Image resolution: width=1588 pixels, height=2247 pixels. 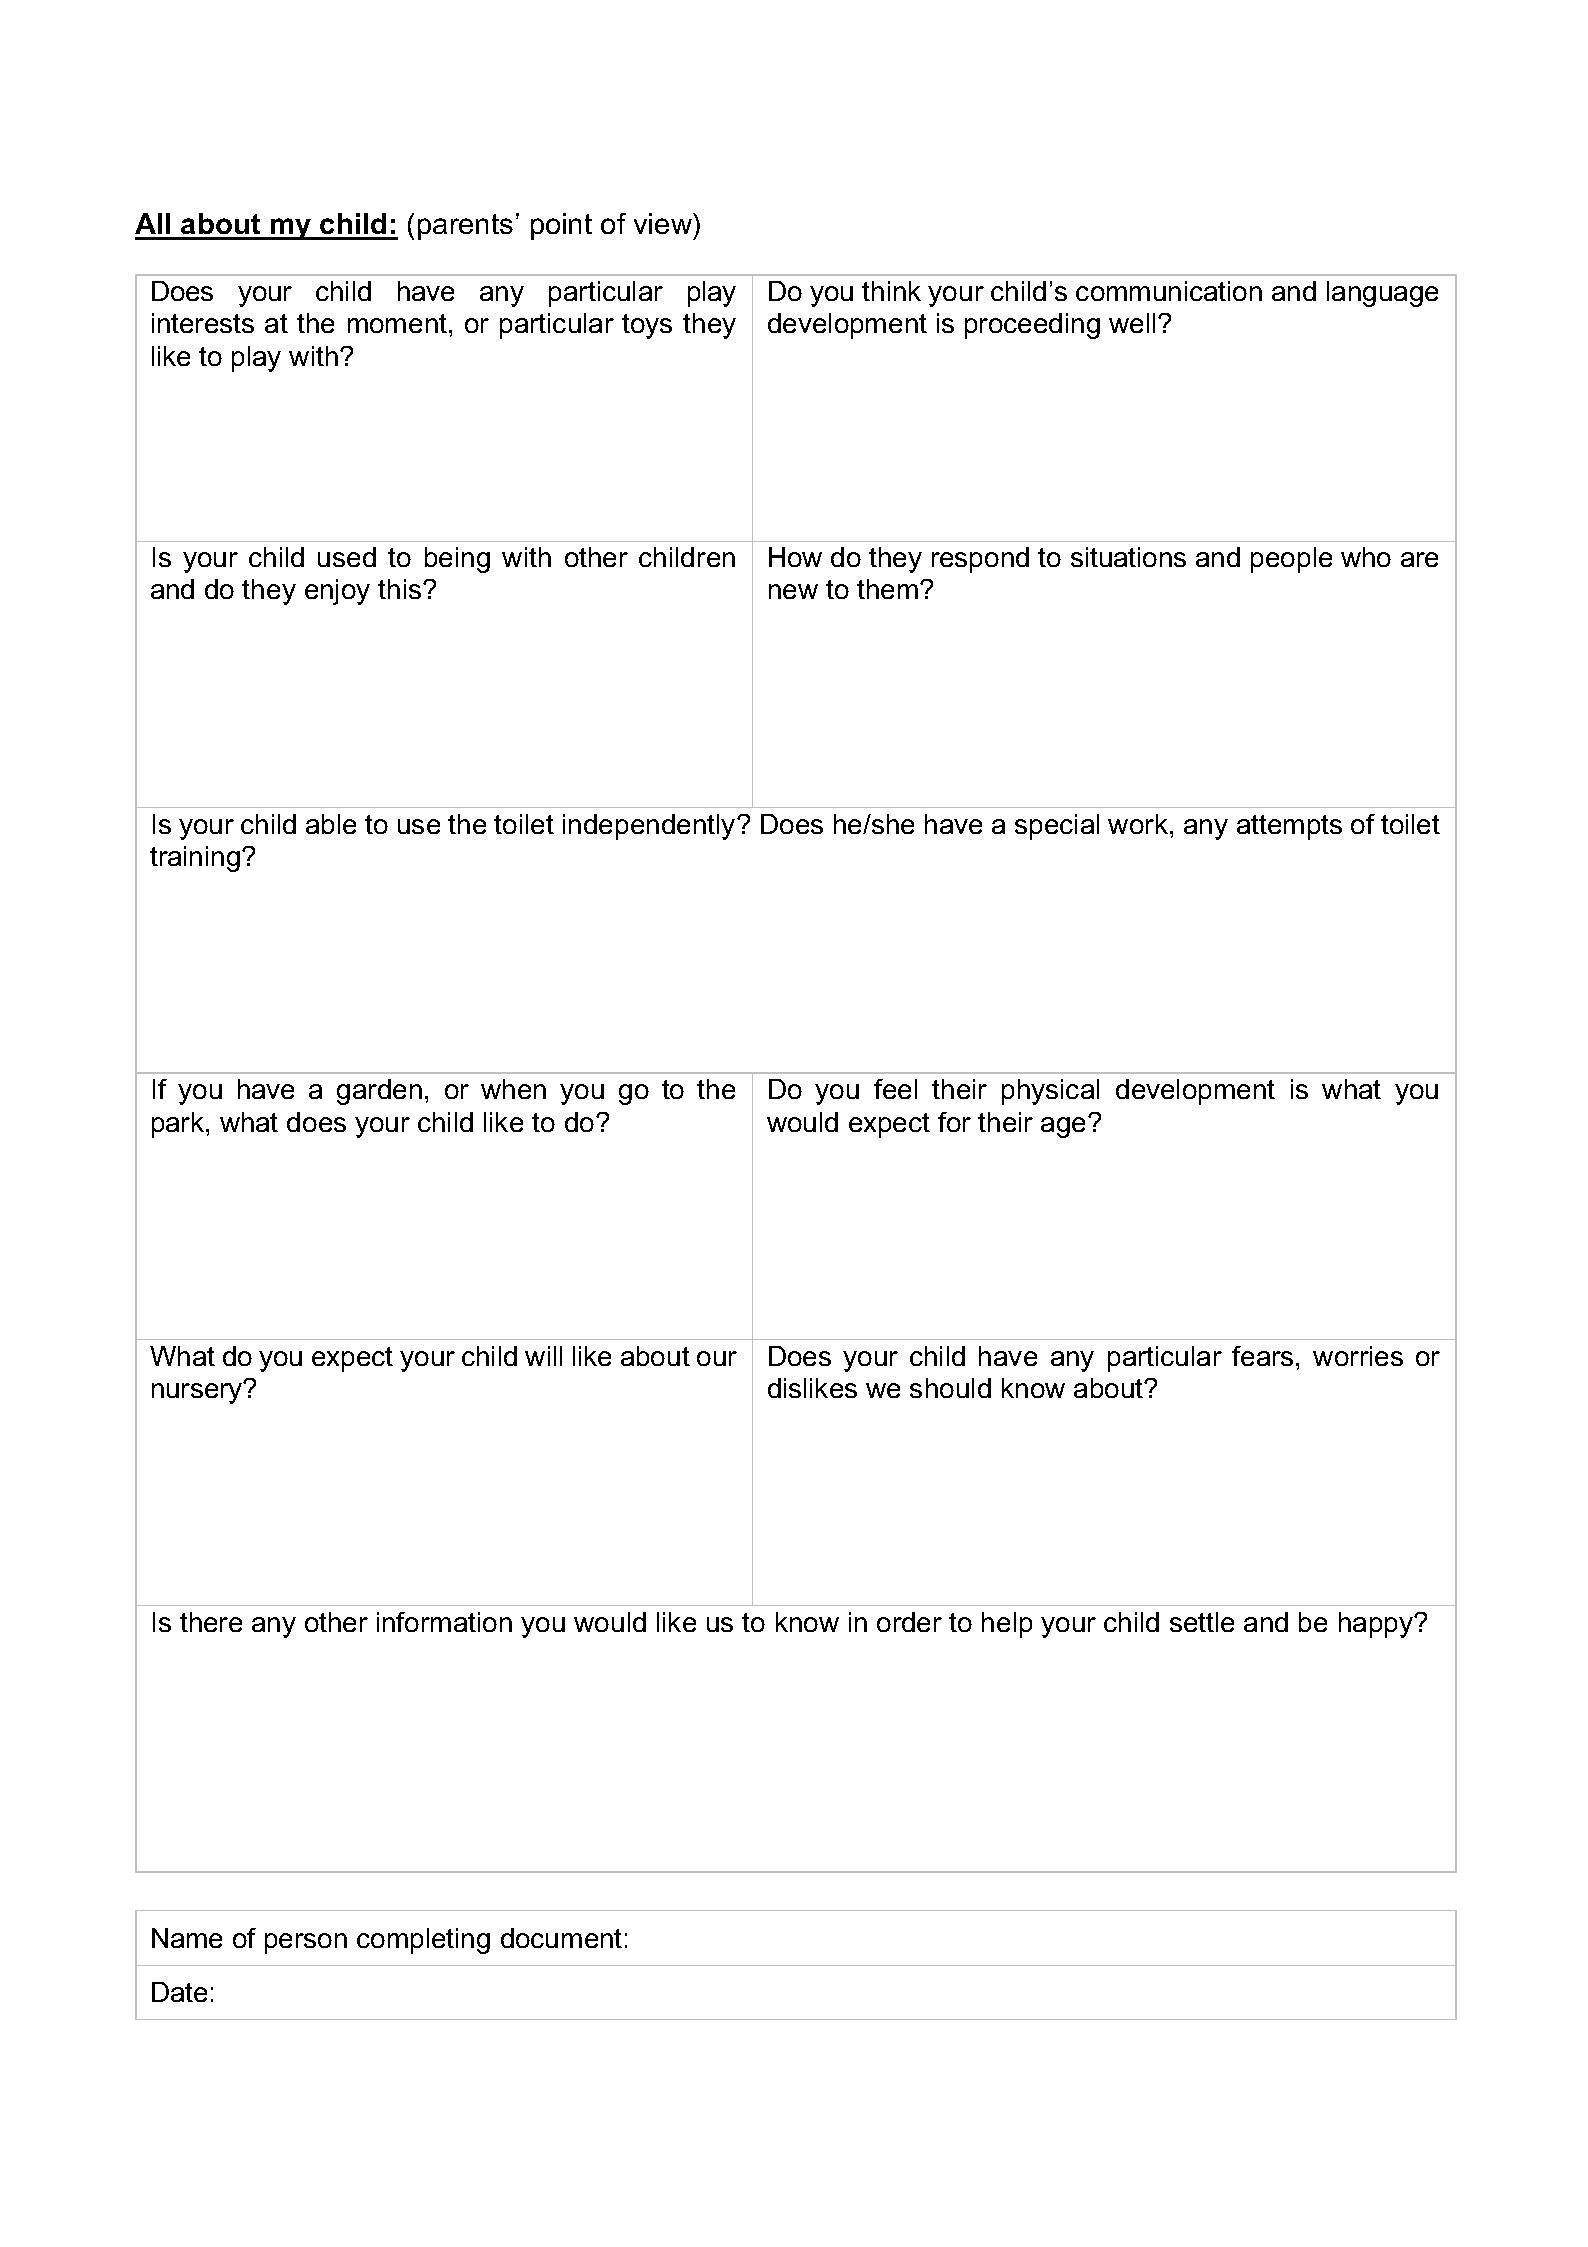 I want to click on person, so click(x=306, y=1943).
